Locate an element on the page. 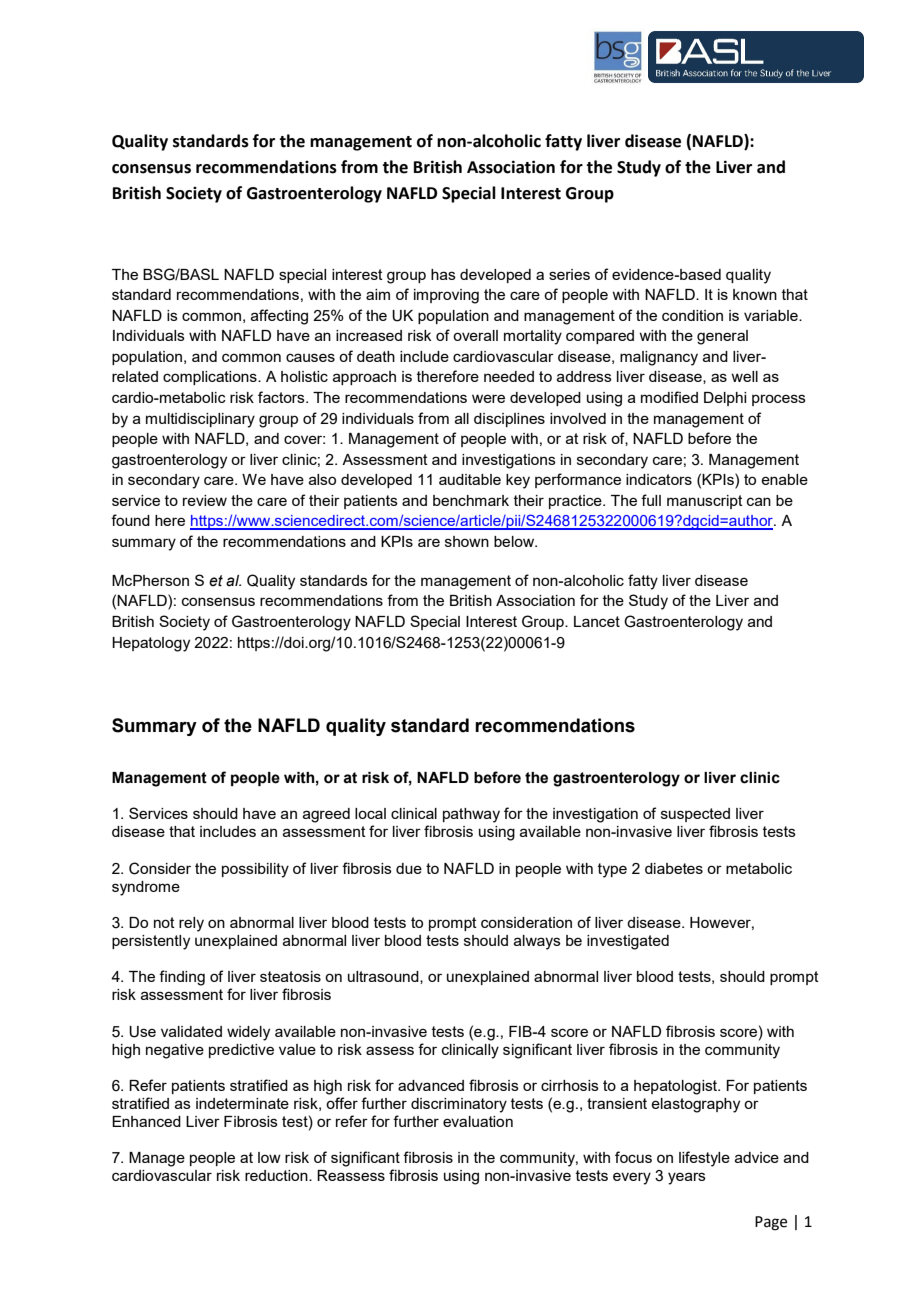 The width and height of the page is (924, 1308). review is located at coordinates (205, 500).
